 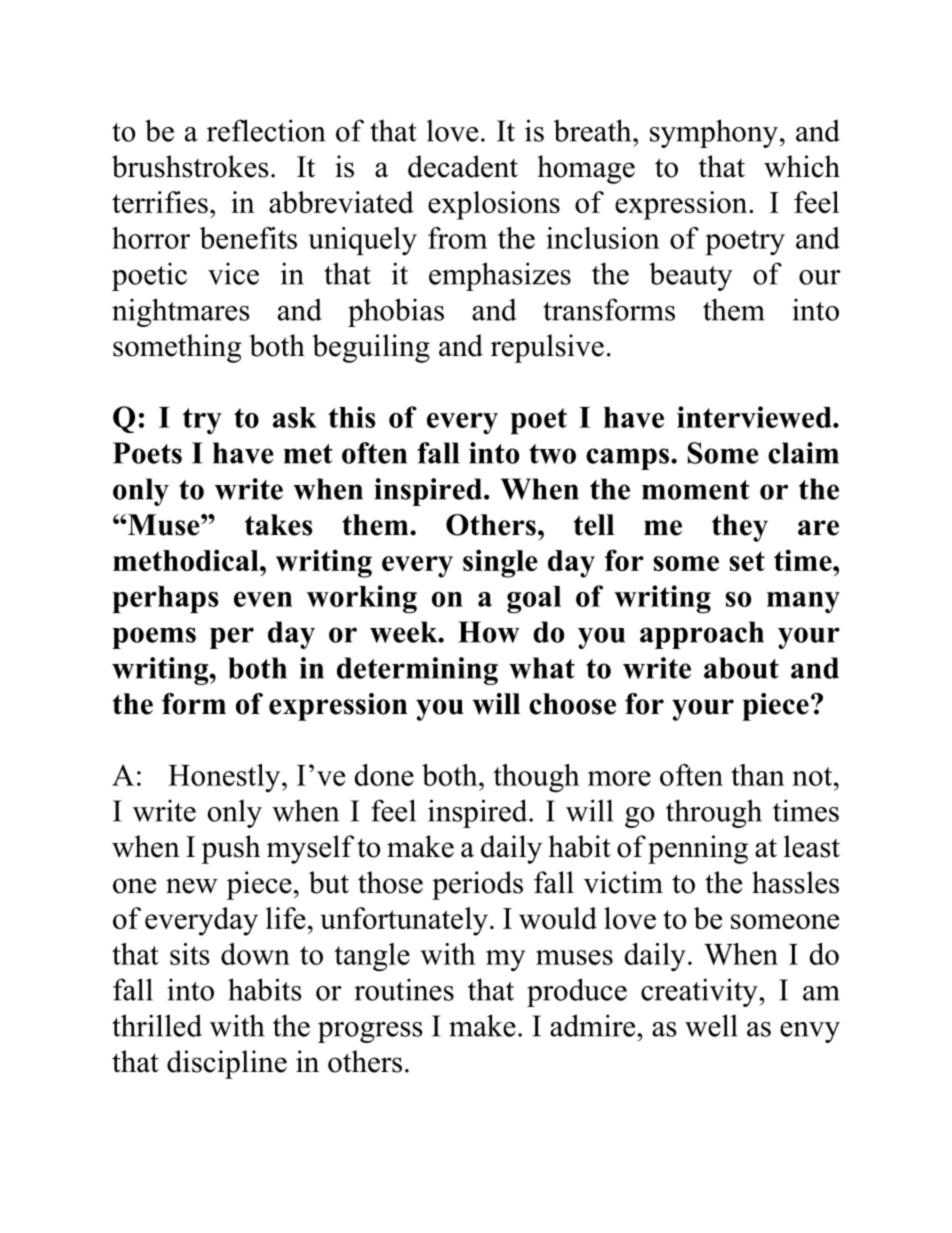 What do you see at coordinates (227, 1064) in the page?
I see `discipline` at bounding box center [227, 1064].
